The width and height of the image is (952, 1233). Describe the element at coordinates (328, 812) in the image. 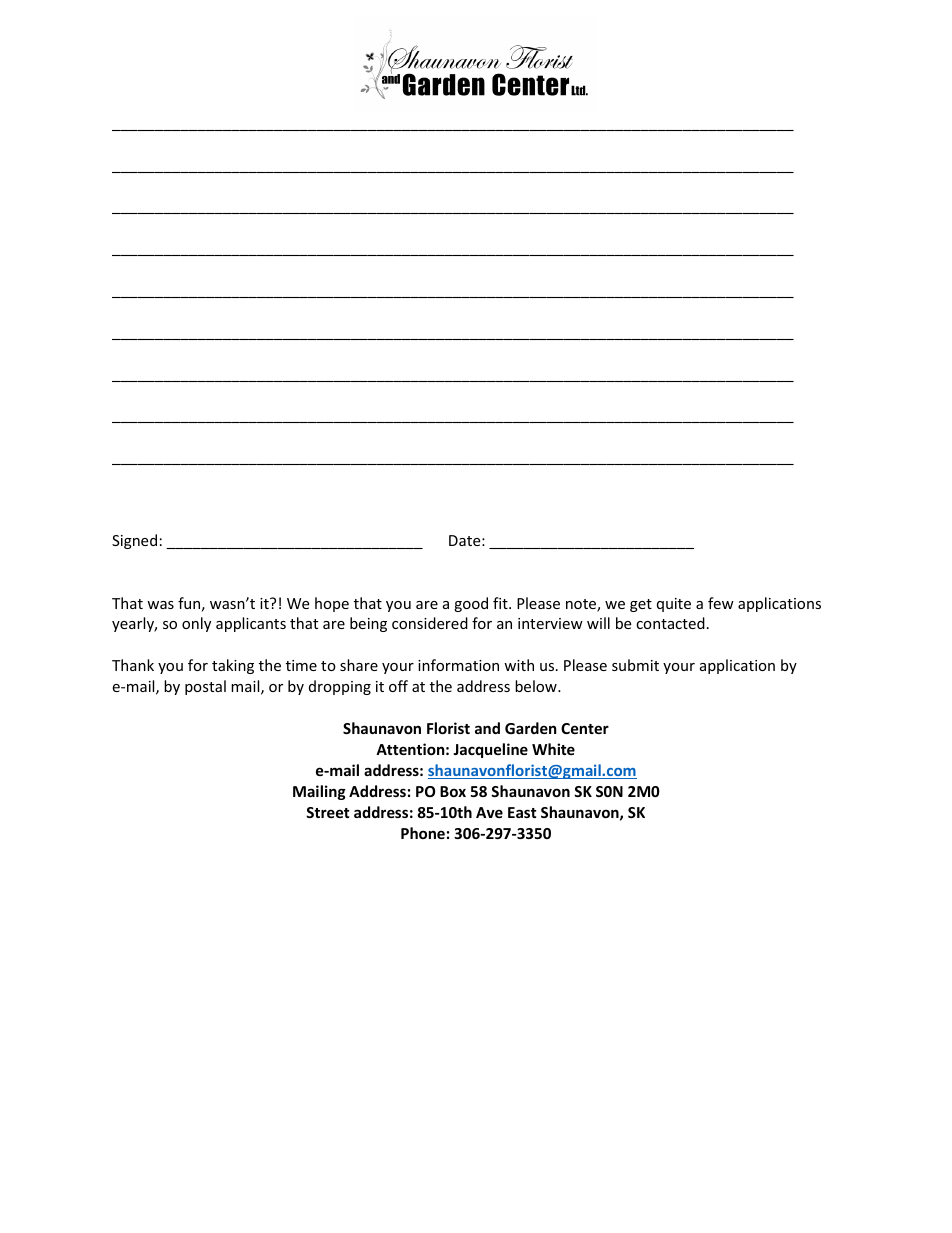

I see `Street` at that location.
